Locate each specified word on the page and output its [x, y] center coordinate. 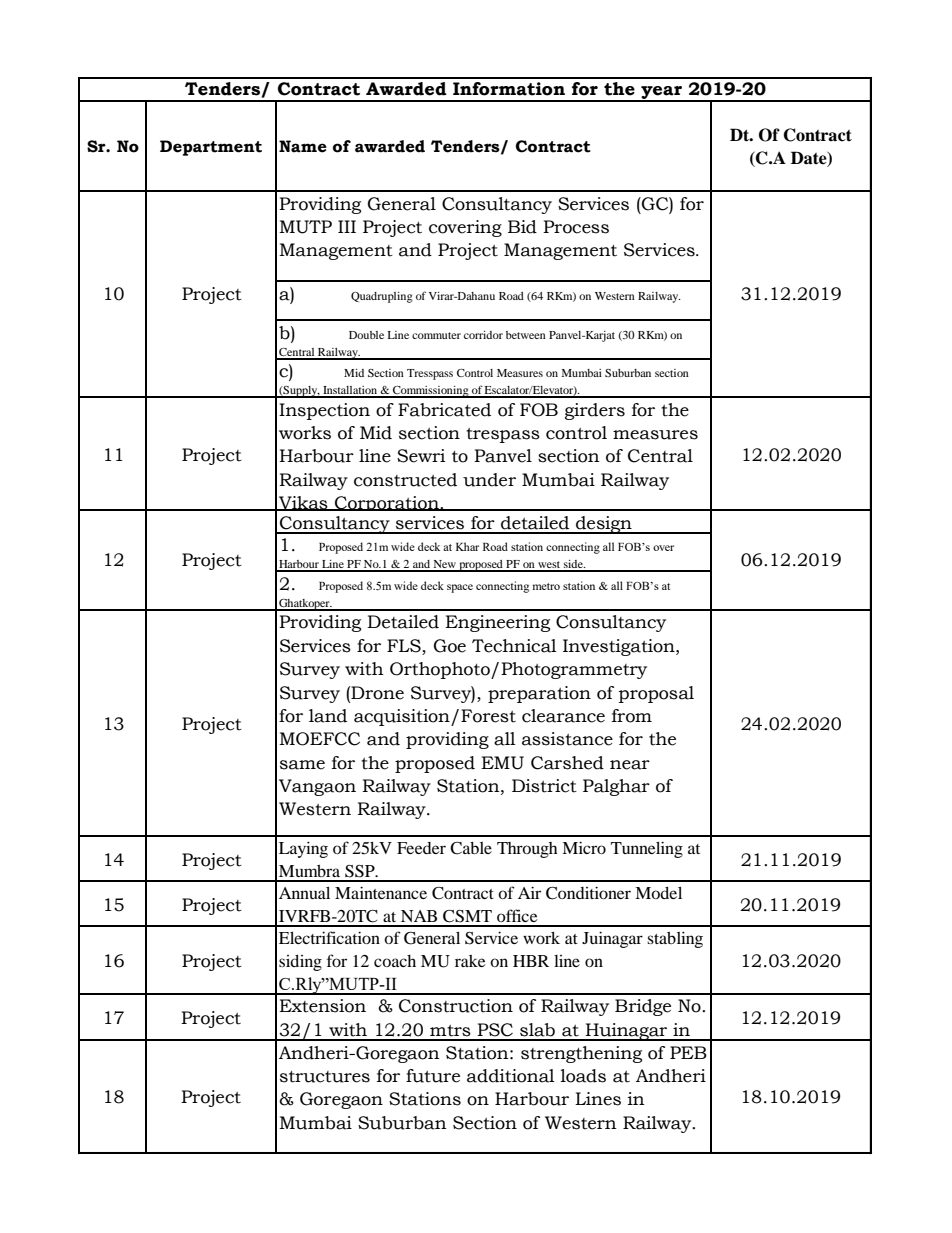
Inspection [324, 411]
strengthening [581, 1054]
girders [595, 411]
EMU [502, 763]
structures [325, 1077]
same [302, 765]
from [632, 716]
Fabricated [444, 410]
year [662, 94]
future [433, 1076]
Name [303, 146]
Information [509, 89]
